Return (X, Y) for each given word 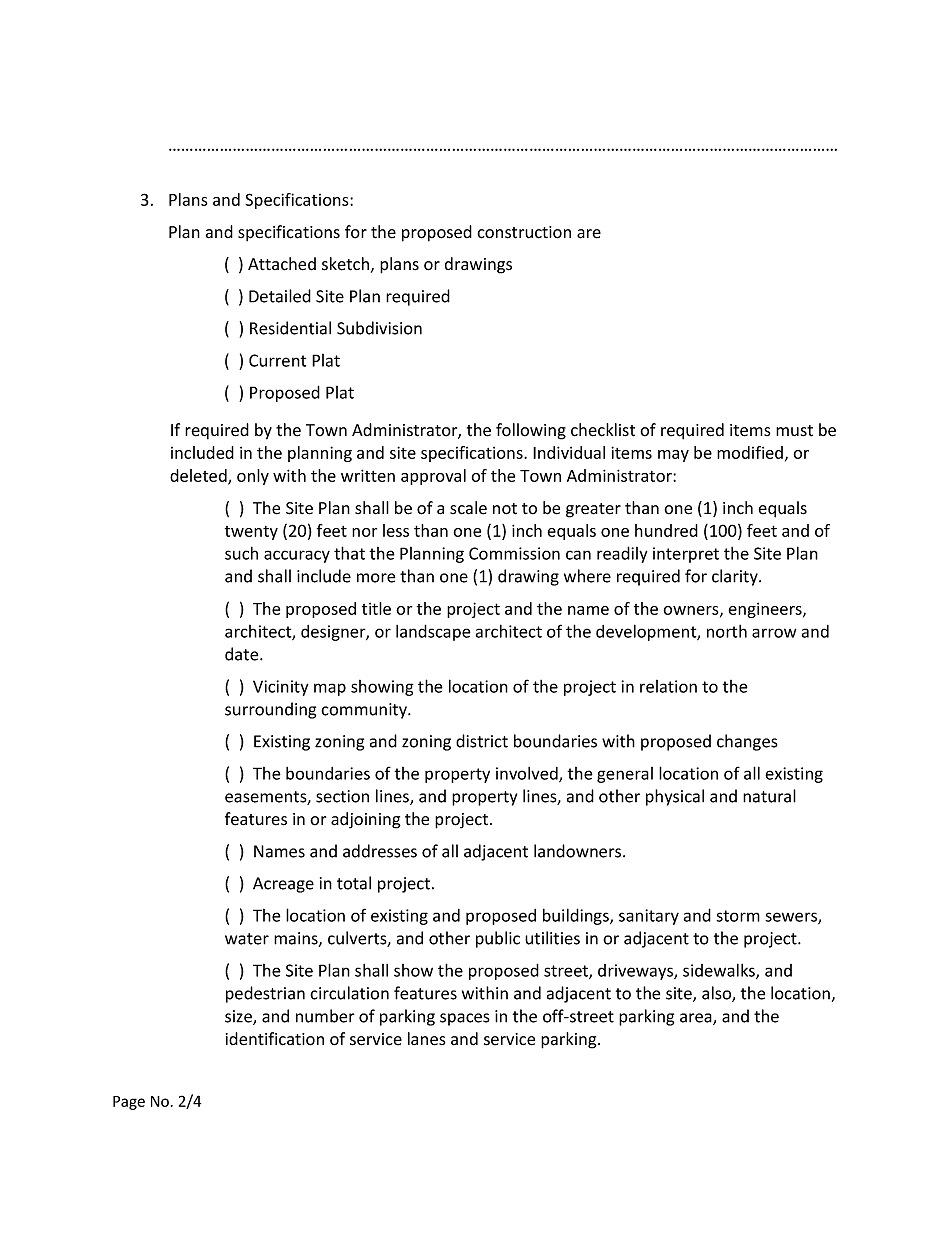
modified (750, 452)
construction (524, 232)
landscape (433, 632)
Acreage (283, 885)
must (794, 431)
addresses (380, 851)
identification (275, 1039)
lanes (427, 1039)
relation (668, 686)
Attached (282, 264)
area (697, 1019)
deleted (199, 476)
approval (433, 477)
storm (738, 916)
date (243, 654)
